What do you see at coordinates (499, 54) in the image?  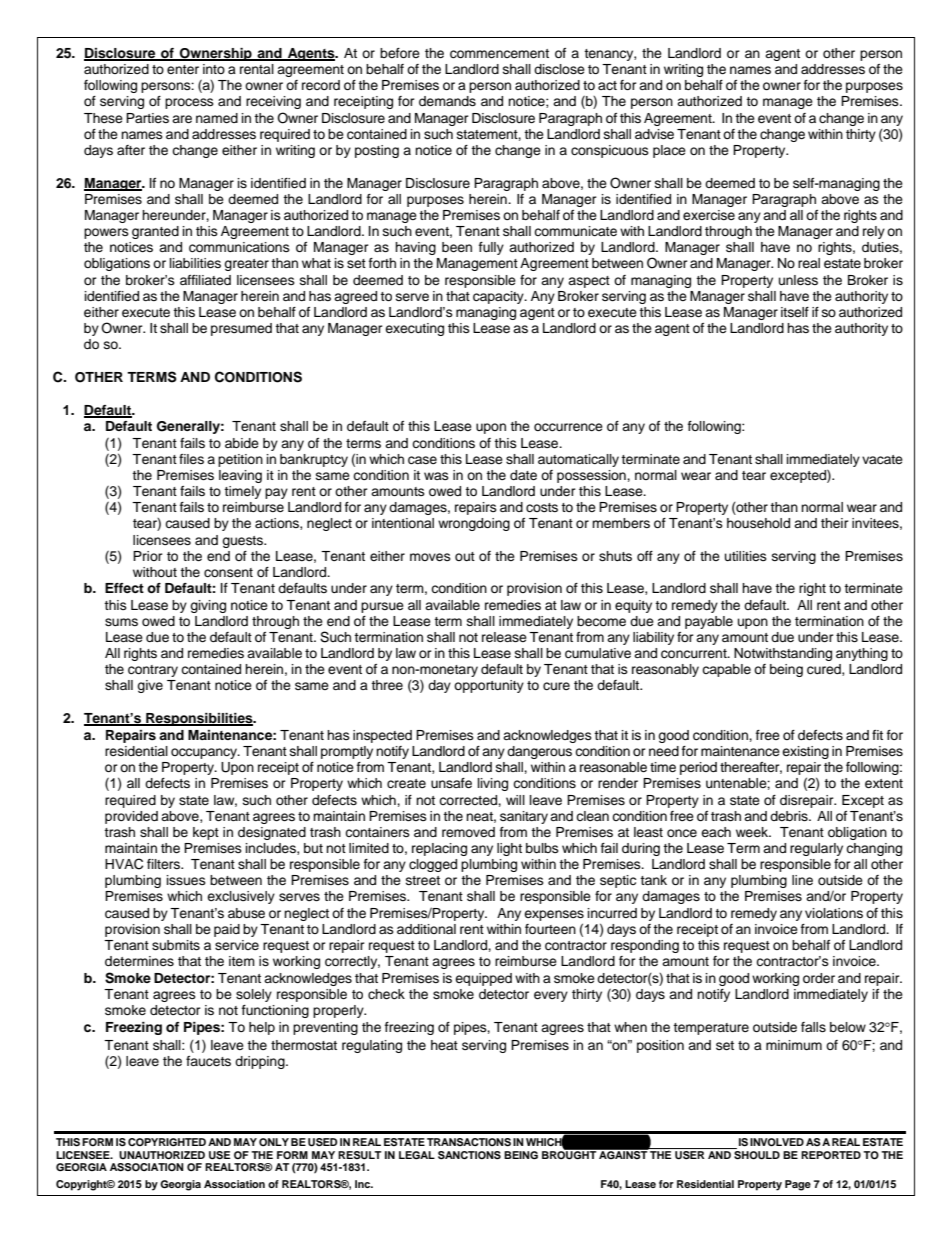 I see `commencement` at bounding box center [499, 54].
